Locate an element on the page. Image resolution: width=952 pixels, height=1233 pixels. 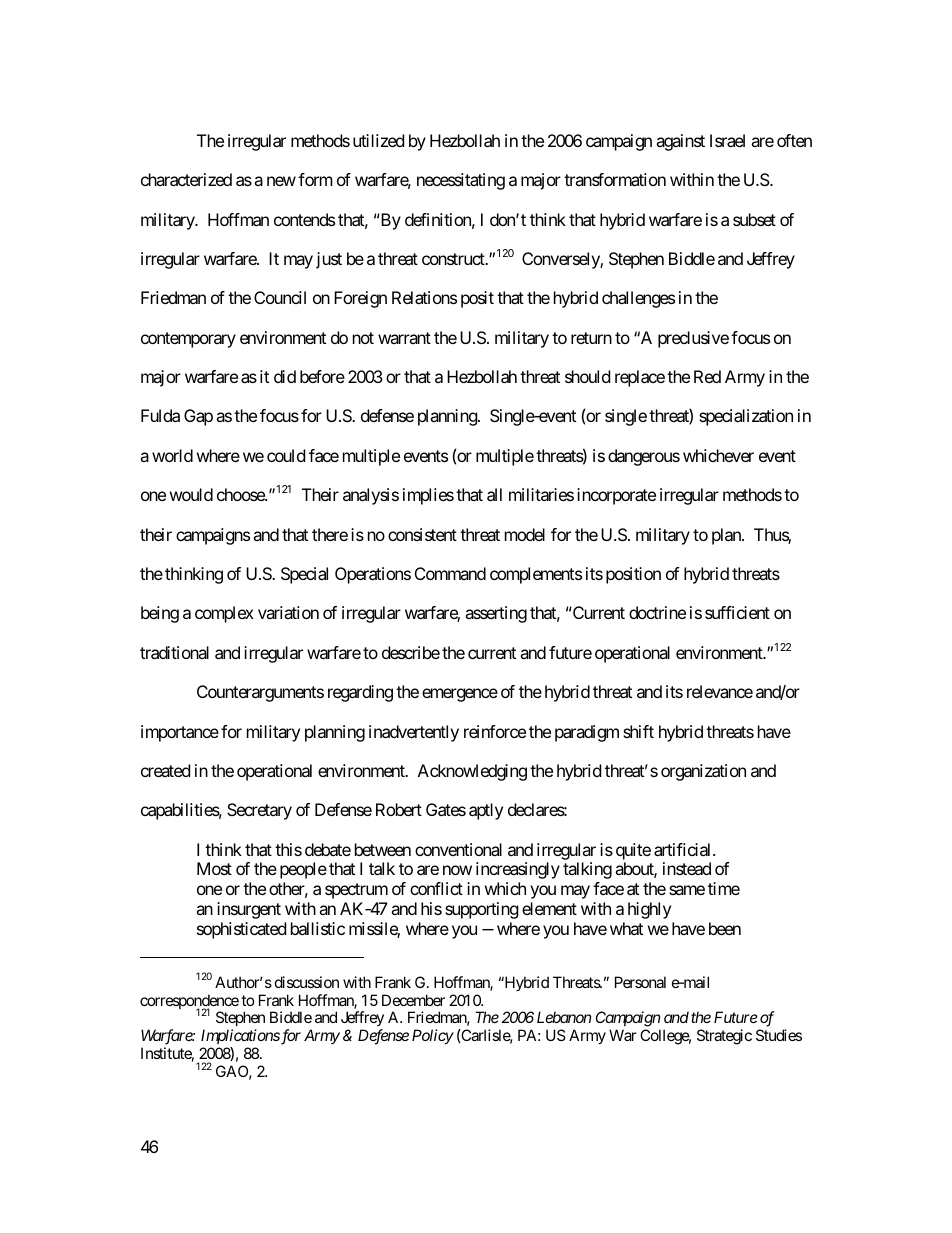
complex is located at coordinates (224, 614).
